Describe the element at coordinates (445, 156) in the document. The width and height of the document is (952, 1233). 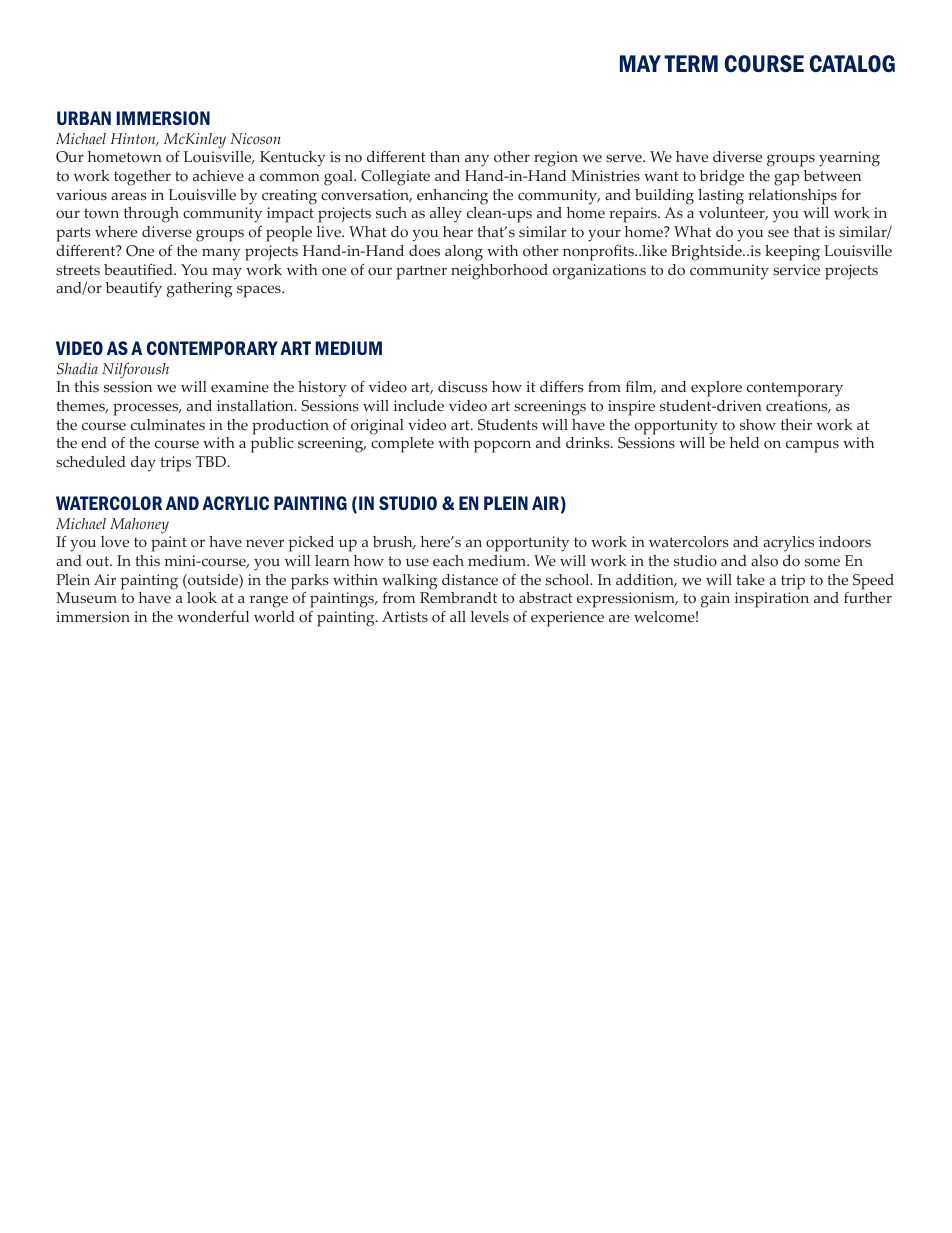
I see `than` at that location.
